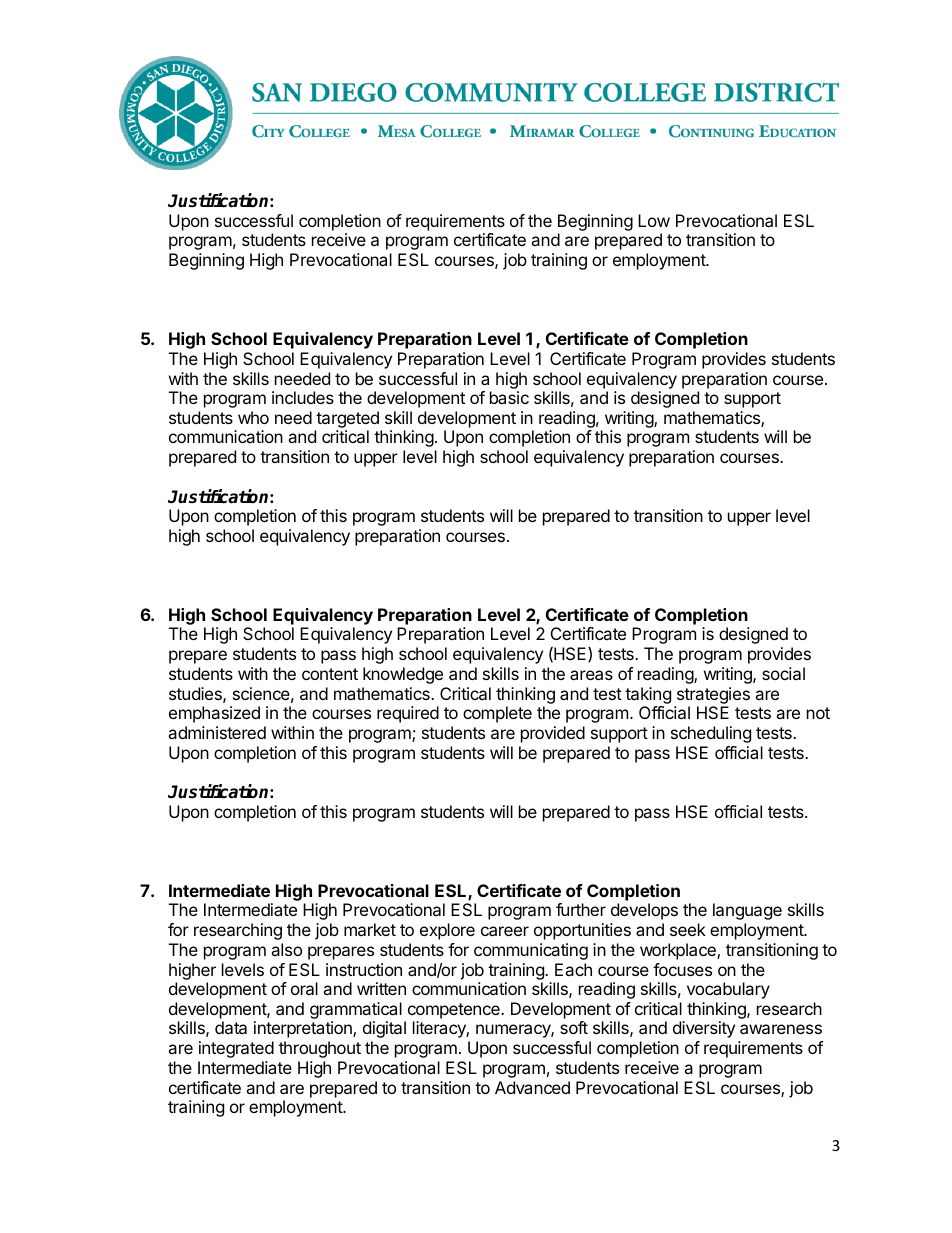 This page has height=1233, width=952. I want to click on scheduling, so click(711, 734).
